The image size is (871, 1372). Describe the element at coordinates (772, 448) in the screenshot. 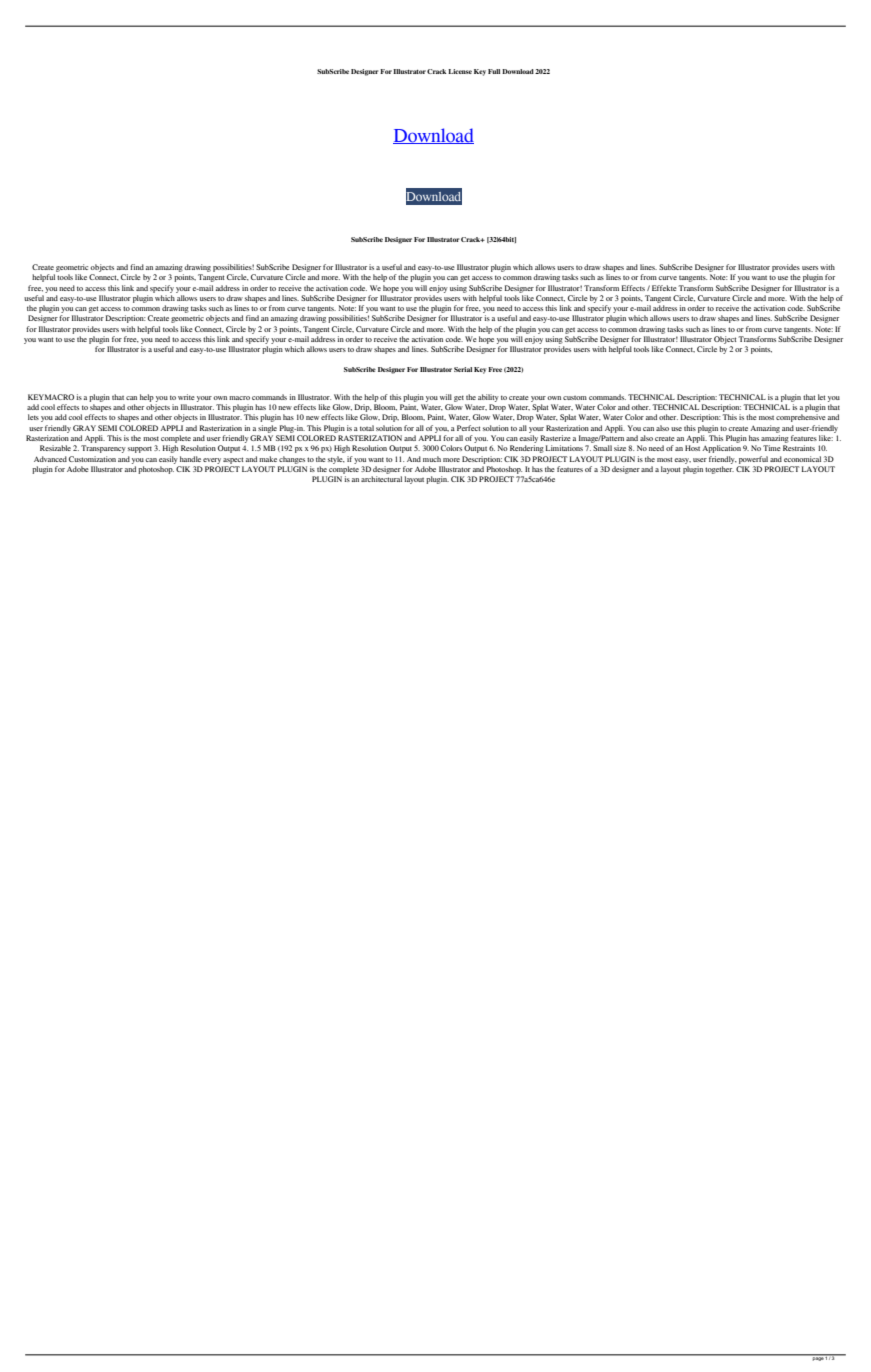

I see `Time` at that location.
